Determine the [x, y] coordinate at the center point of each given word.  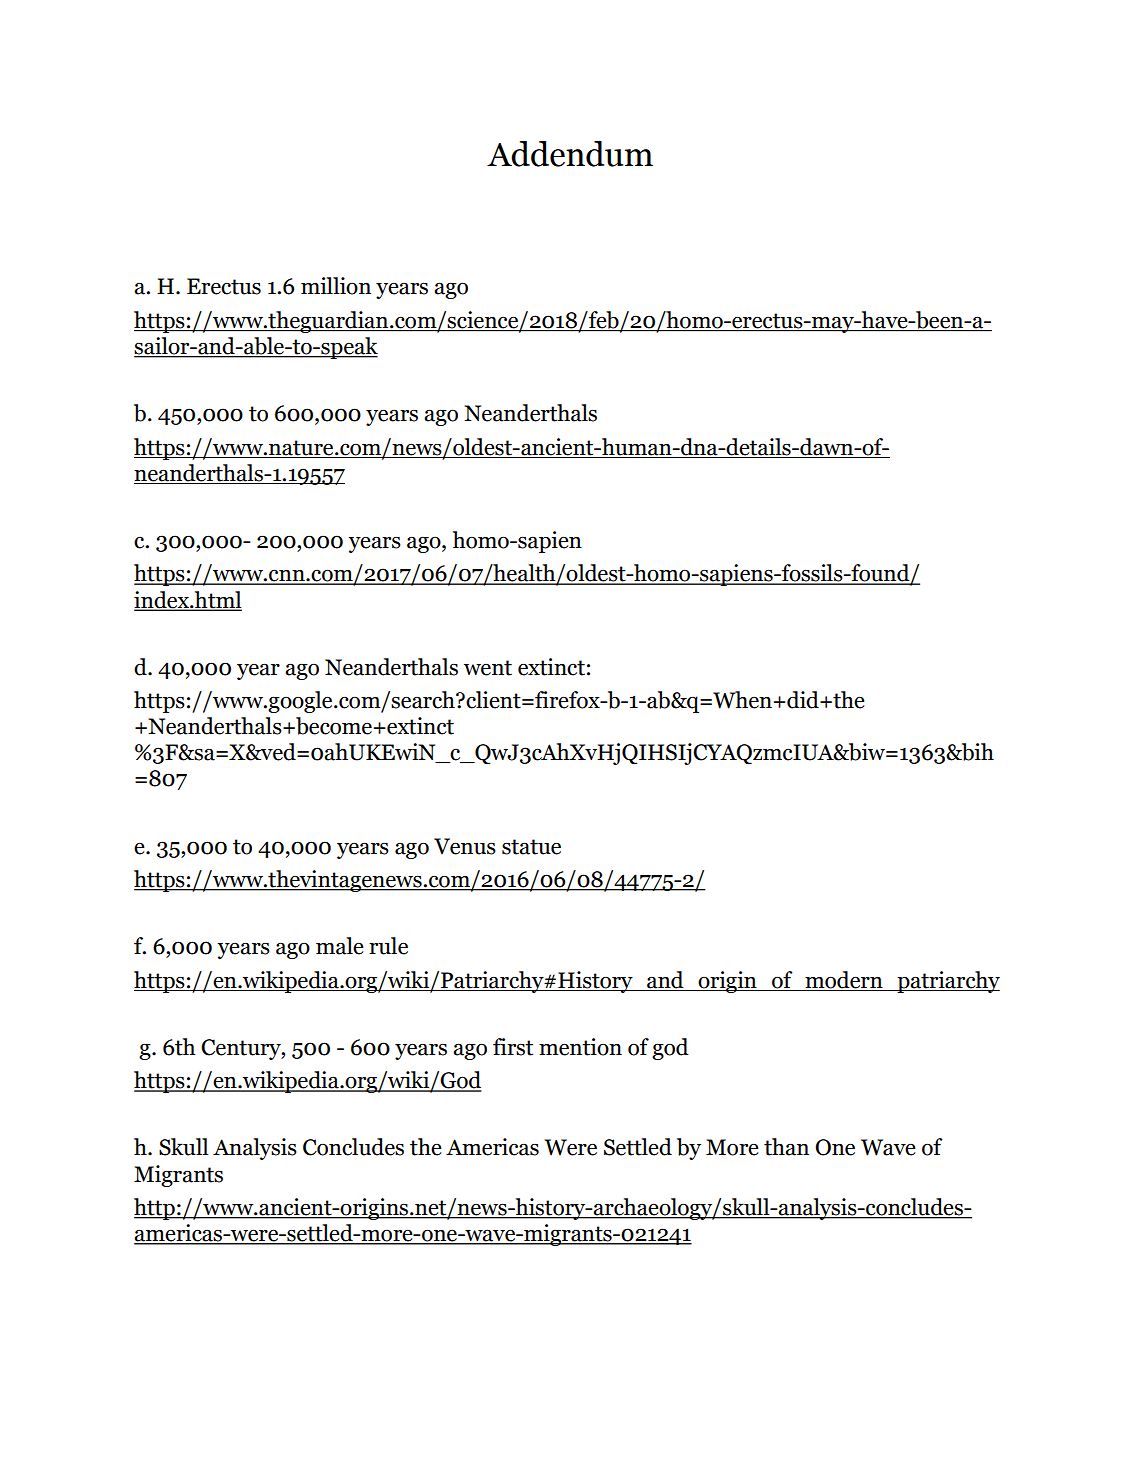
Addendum [570, 154]
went [488, 668]
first [513, 1047]
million [336, 286]
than [786, 1147]
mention [580, 1047]
